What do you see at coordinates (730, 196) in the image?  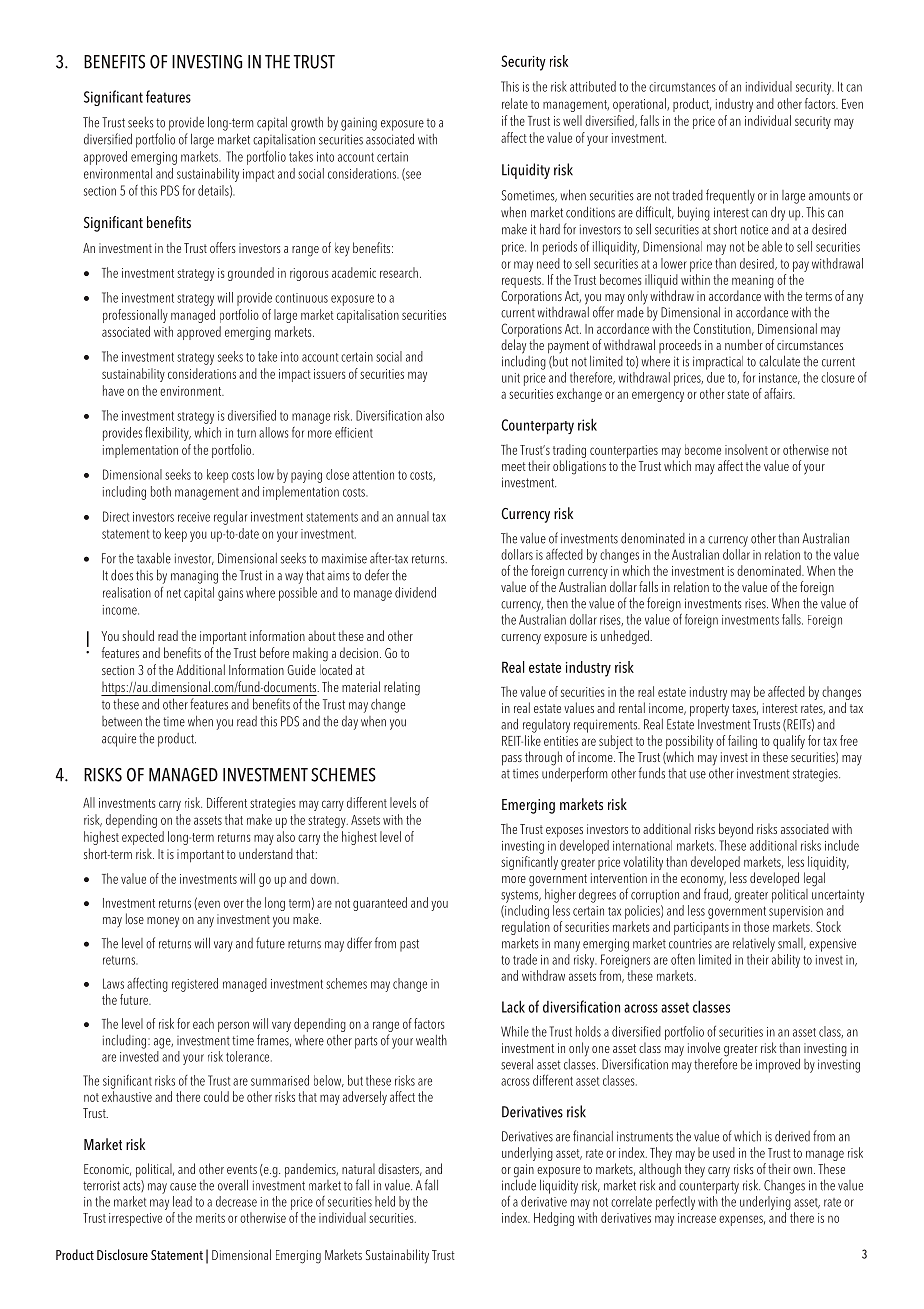 I see `frequently` at bounding box center [730, 196].
